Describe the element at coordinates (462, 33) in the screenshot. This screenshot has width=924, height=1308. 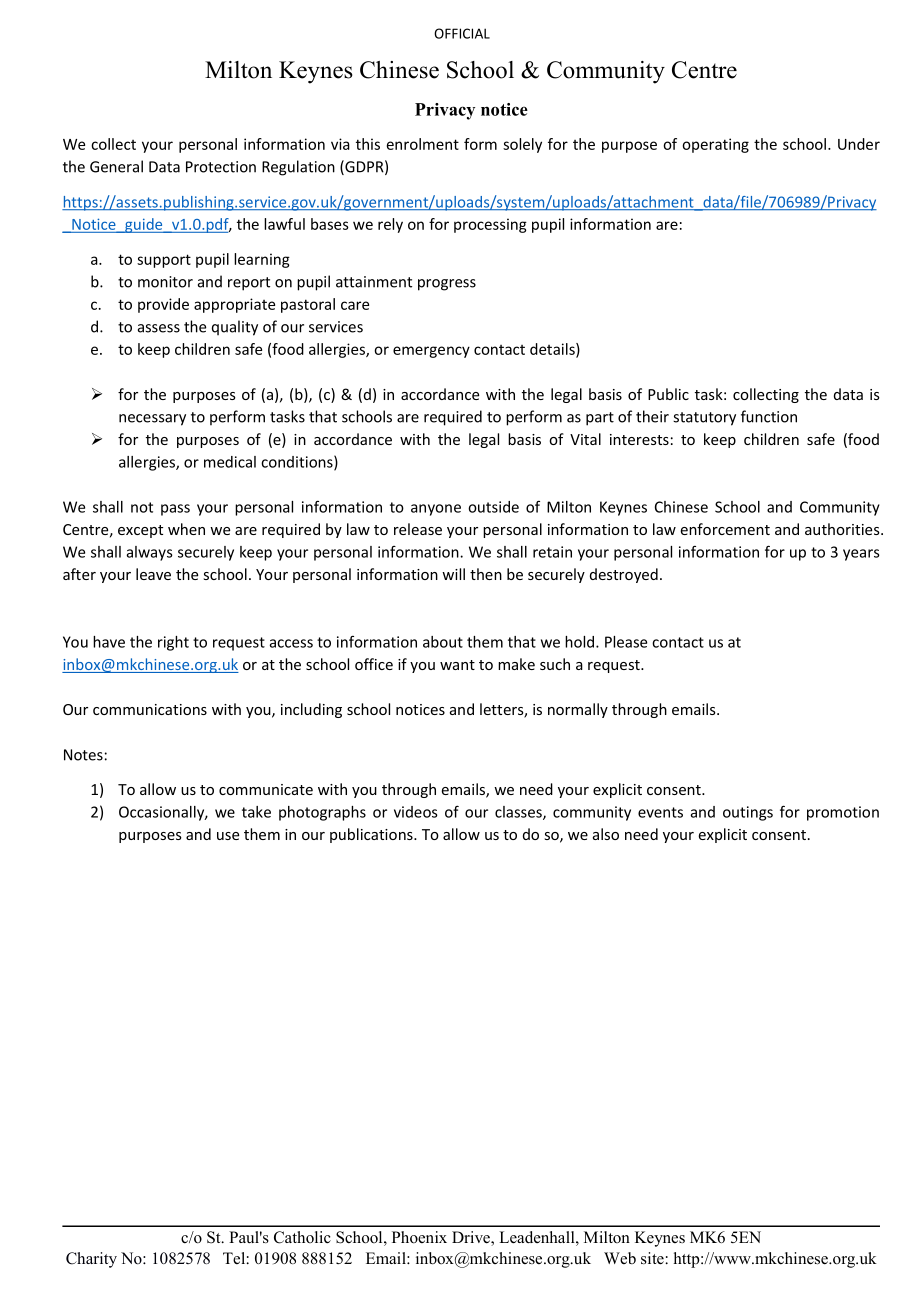
I see `OFFICIAL` at that location.
